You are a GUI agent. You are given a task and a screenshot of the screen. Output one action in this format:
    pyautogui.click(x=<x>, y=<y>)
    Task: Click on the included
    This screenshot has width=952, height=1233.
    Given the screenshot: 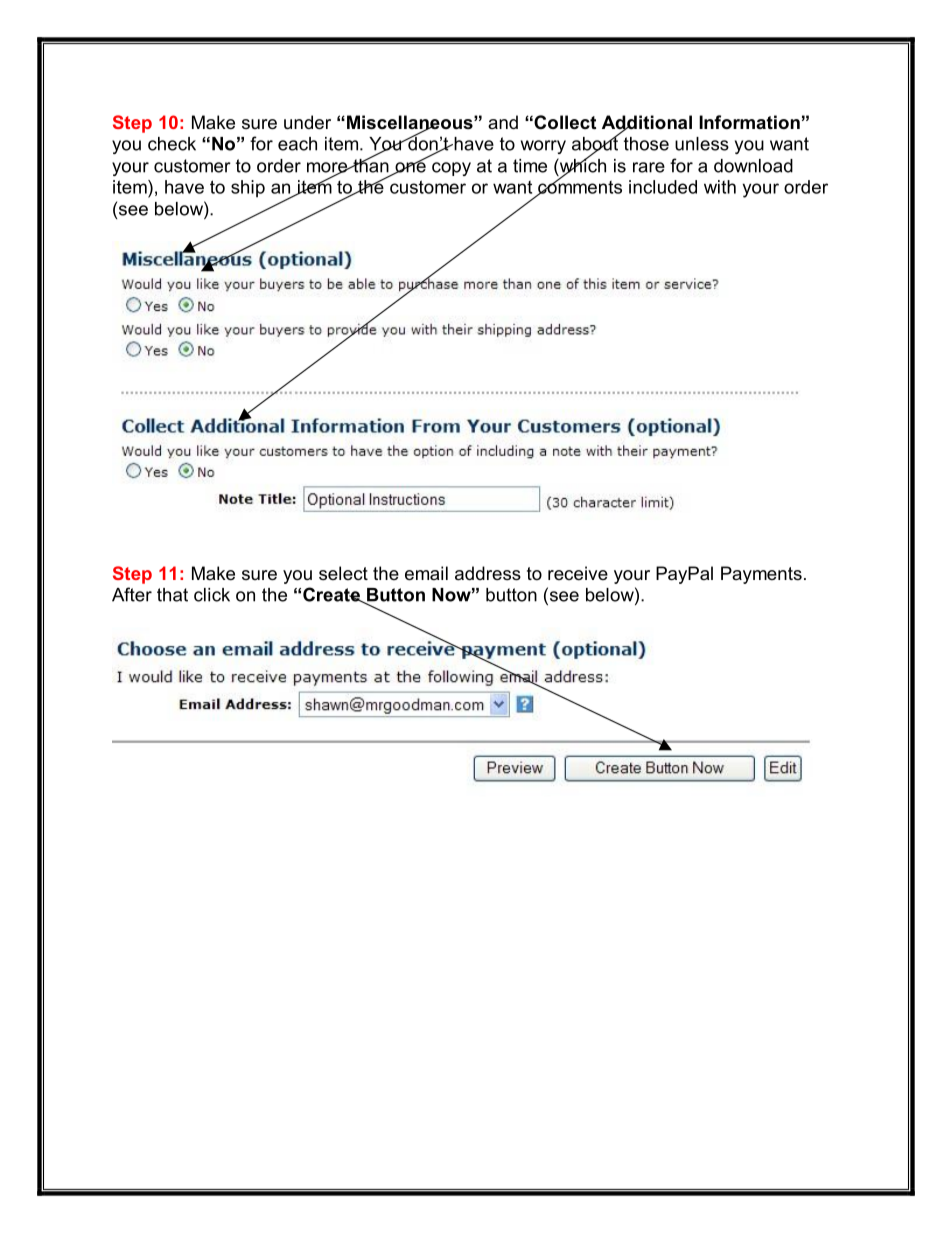 What is the action you would take?
    pyautogui.click(x=663, y=187)
